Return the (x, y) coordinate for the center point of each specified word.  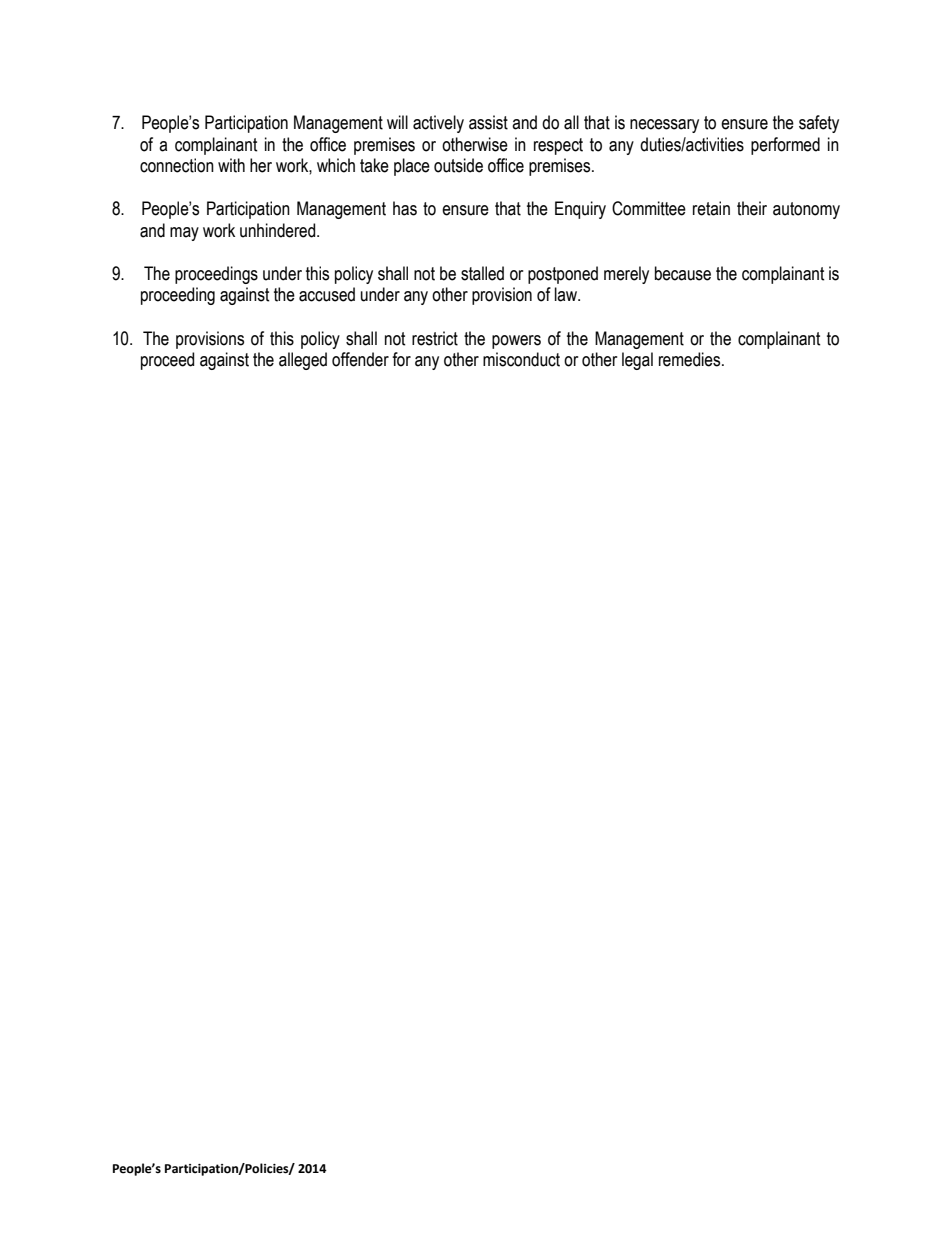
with (231, 165)
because (683, 273)
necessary (664, 126)
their (752, 208)
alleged (303, 361)
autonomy (806, 210)
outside (458, 165)
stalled (482, 273)
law (567, 294)
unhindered (279, 230)
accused (327, 294)
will (397, 122)
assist (488, 122)
